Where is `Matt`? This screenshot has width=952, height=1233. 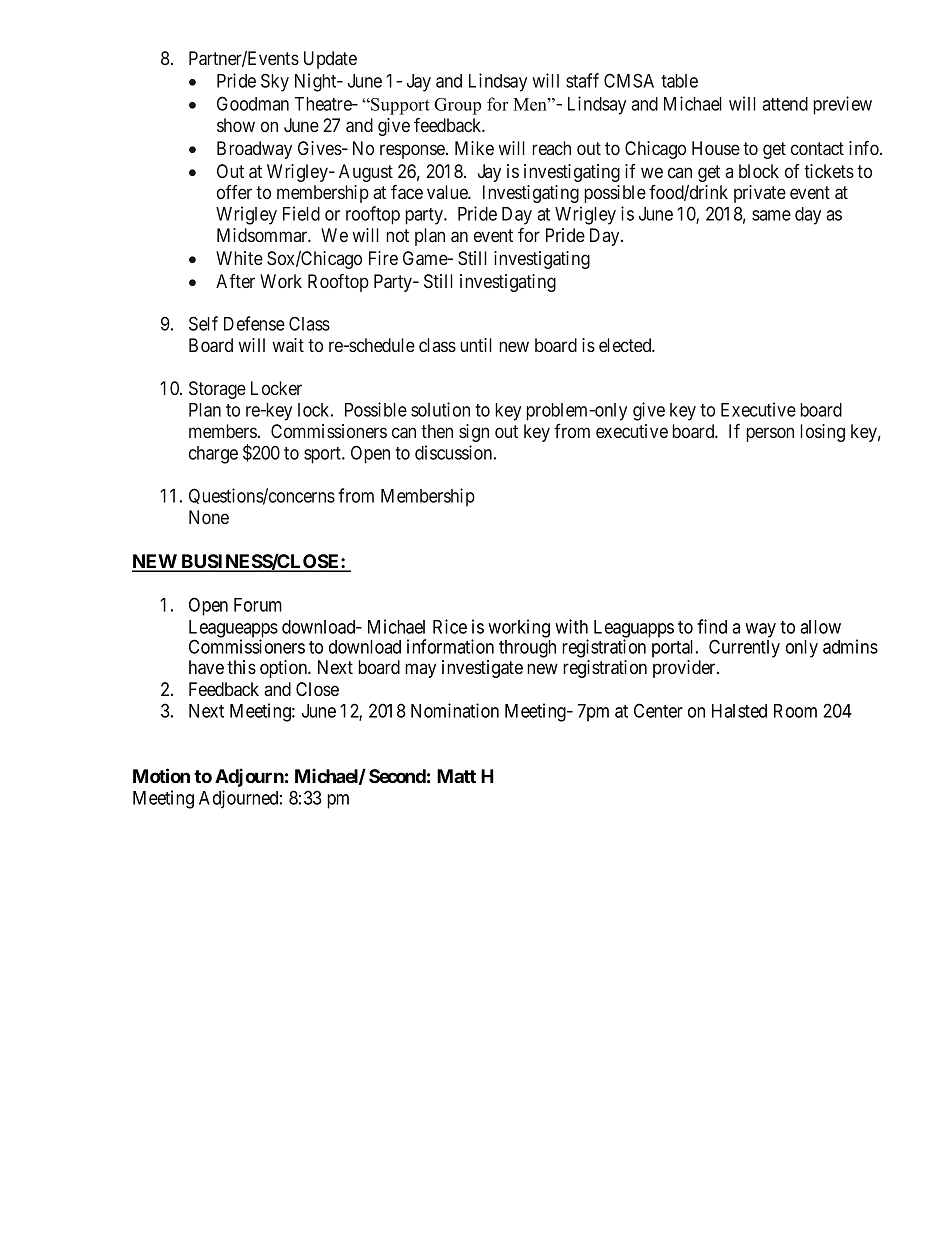
Matt is located at coordinates (456, 776).
